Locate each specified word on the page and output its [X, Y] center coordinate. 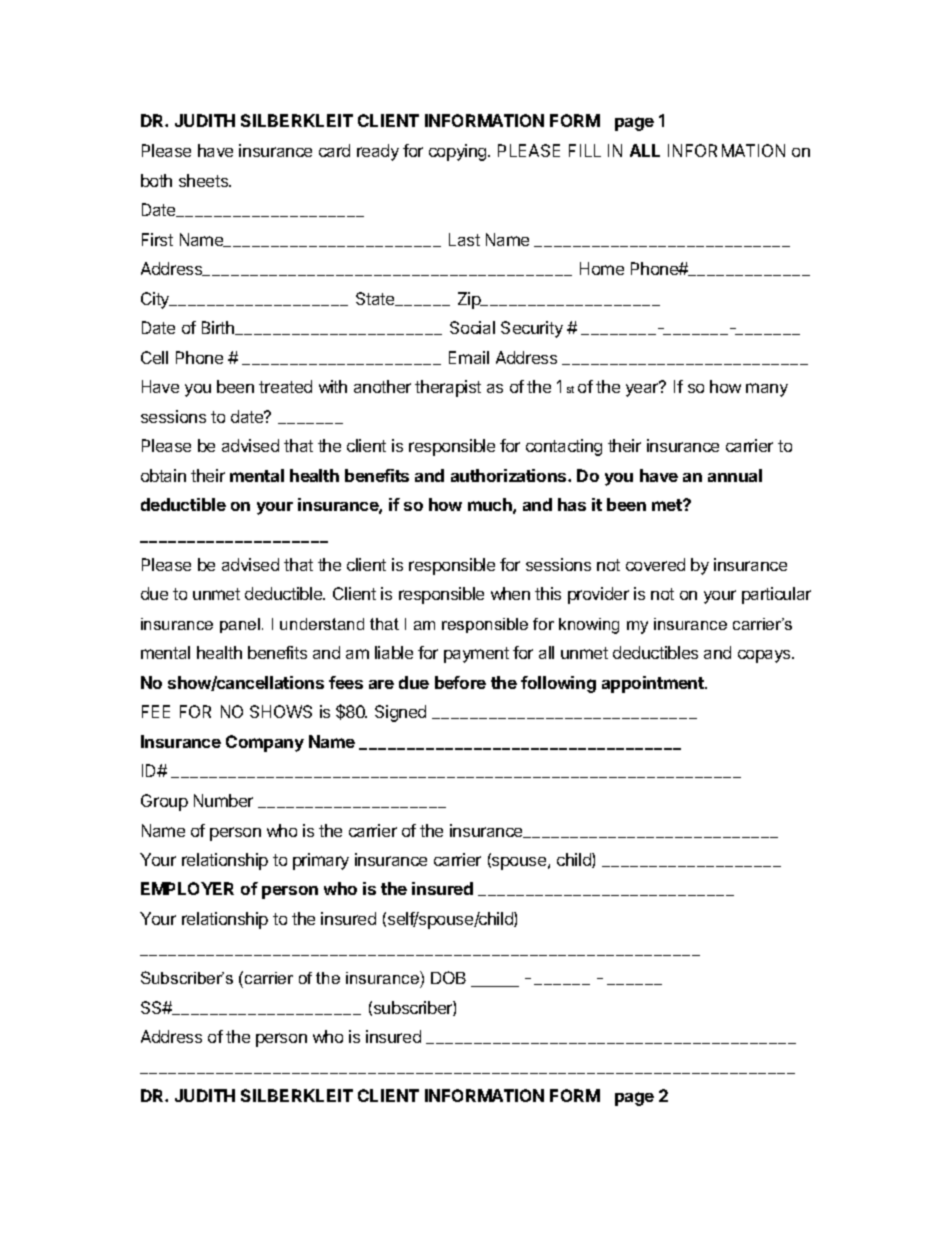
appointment [654, 684]
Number [223, 800]
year [643, 389]
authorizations [510, 475]
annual [735, 475]
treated [285, 386]
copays [765, 656]
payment [476, 655]
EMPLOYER [187, 888]
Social [472, 327]
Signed [400, 713]
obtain [163, 475]
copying [459, 152]
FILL [585, 150]
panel [240, 625]
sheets [205, 180]
